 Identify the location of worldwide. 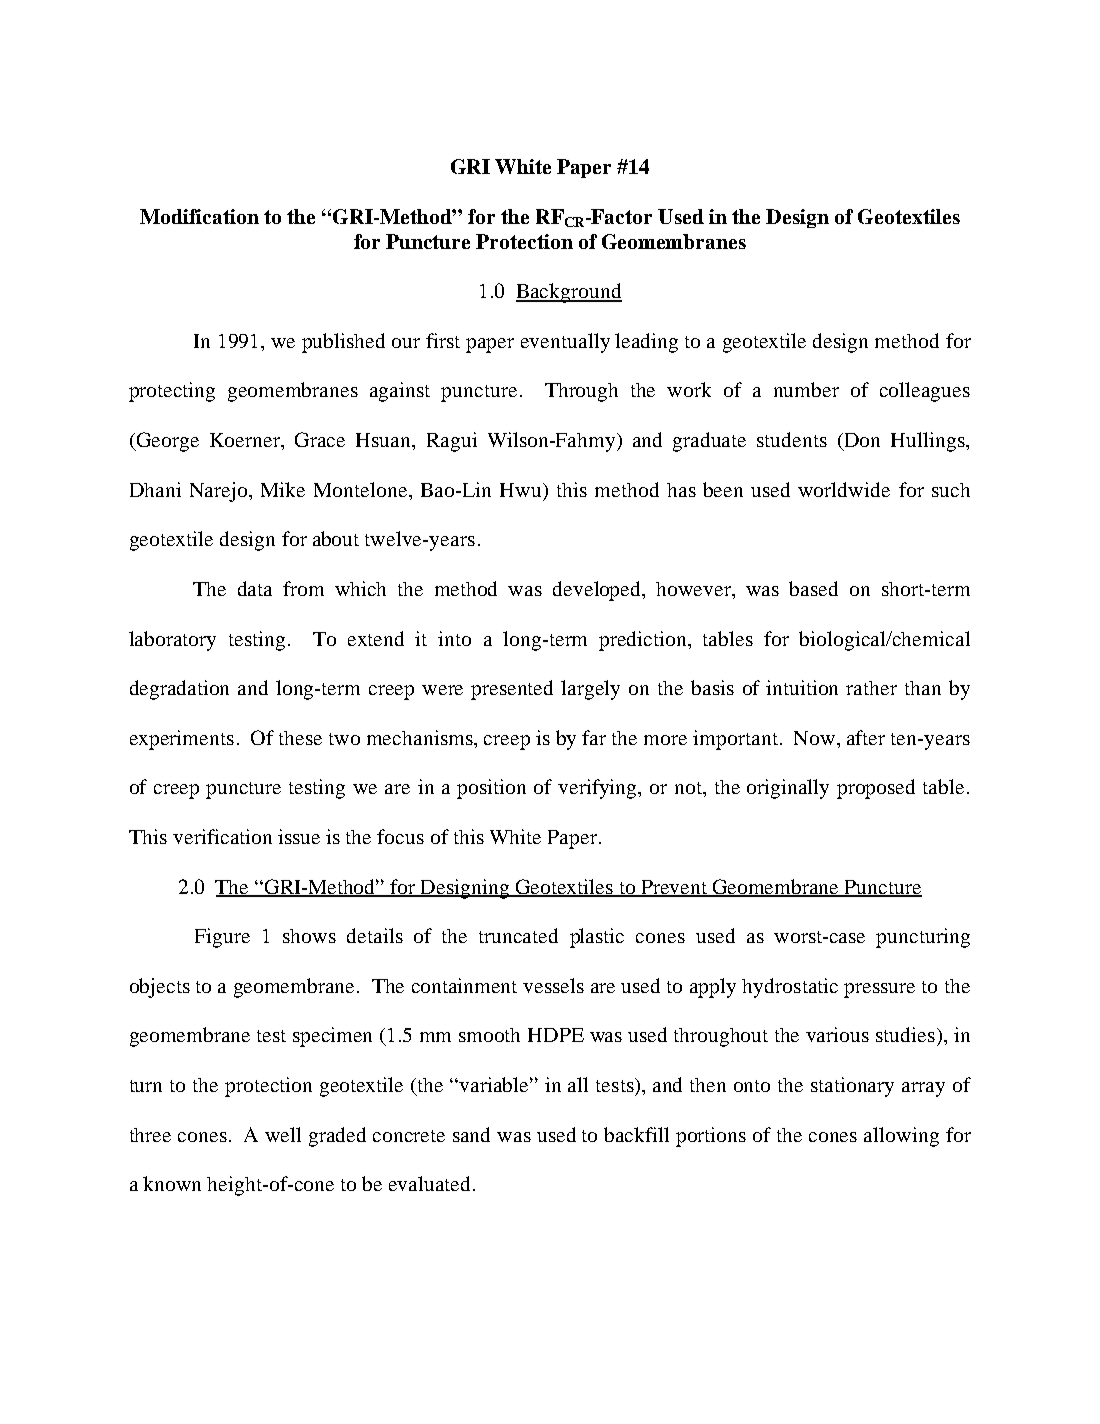
(844, 489).
